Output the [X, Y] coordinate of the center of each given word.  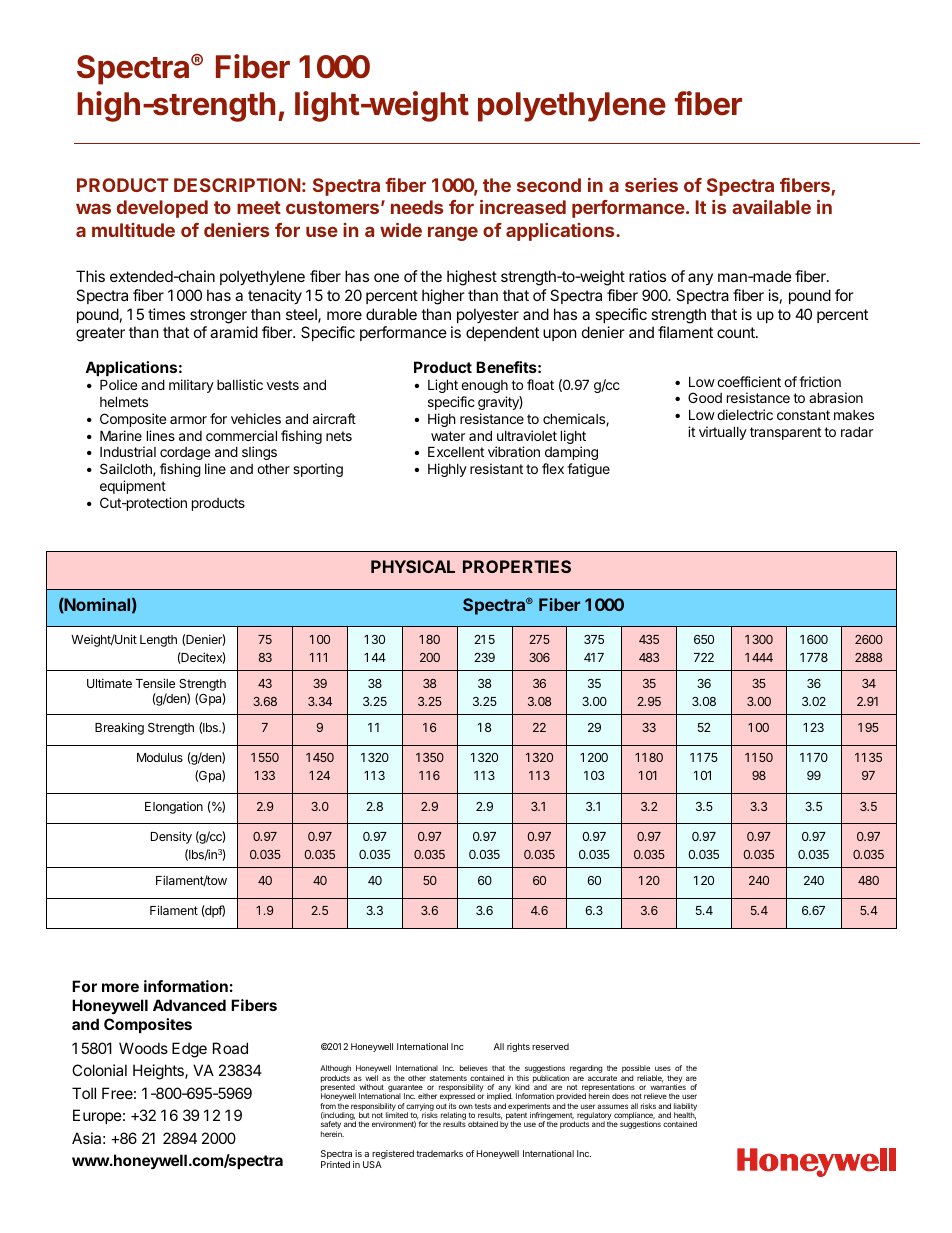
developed [162, 209]
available [771, 207]
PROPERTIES [517, 566]
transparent [785, 433]
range [453, 233]
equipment [133, 487]
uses [663, 1068]
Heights [159, 1072]
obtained [483, 1124]
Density [171, 837]
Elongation [174, 808]
